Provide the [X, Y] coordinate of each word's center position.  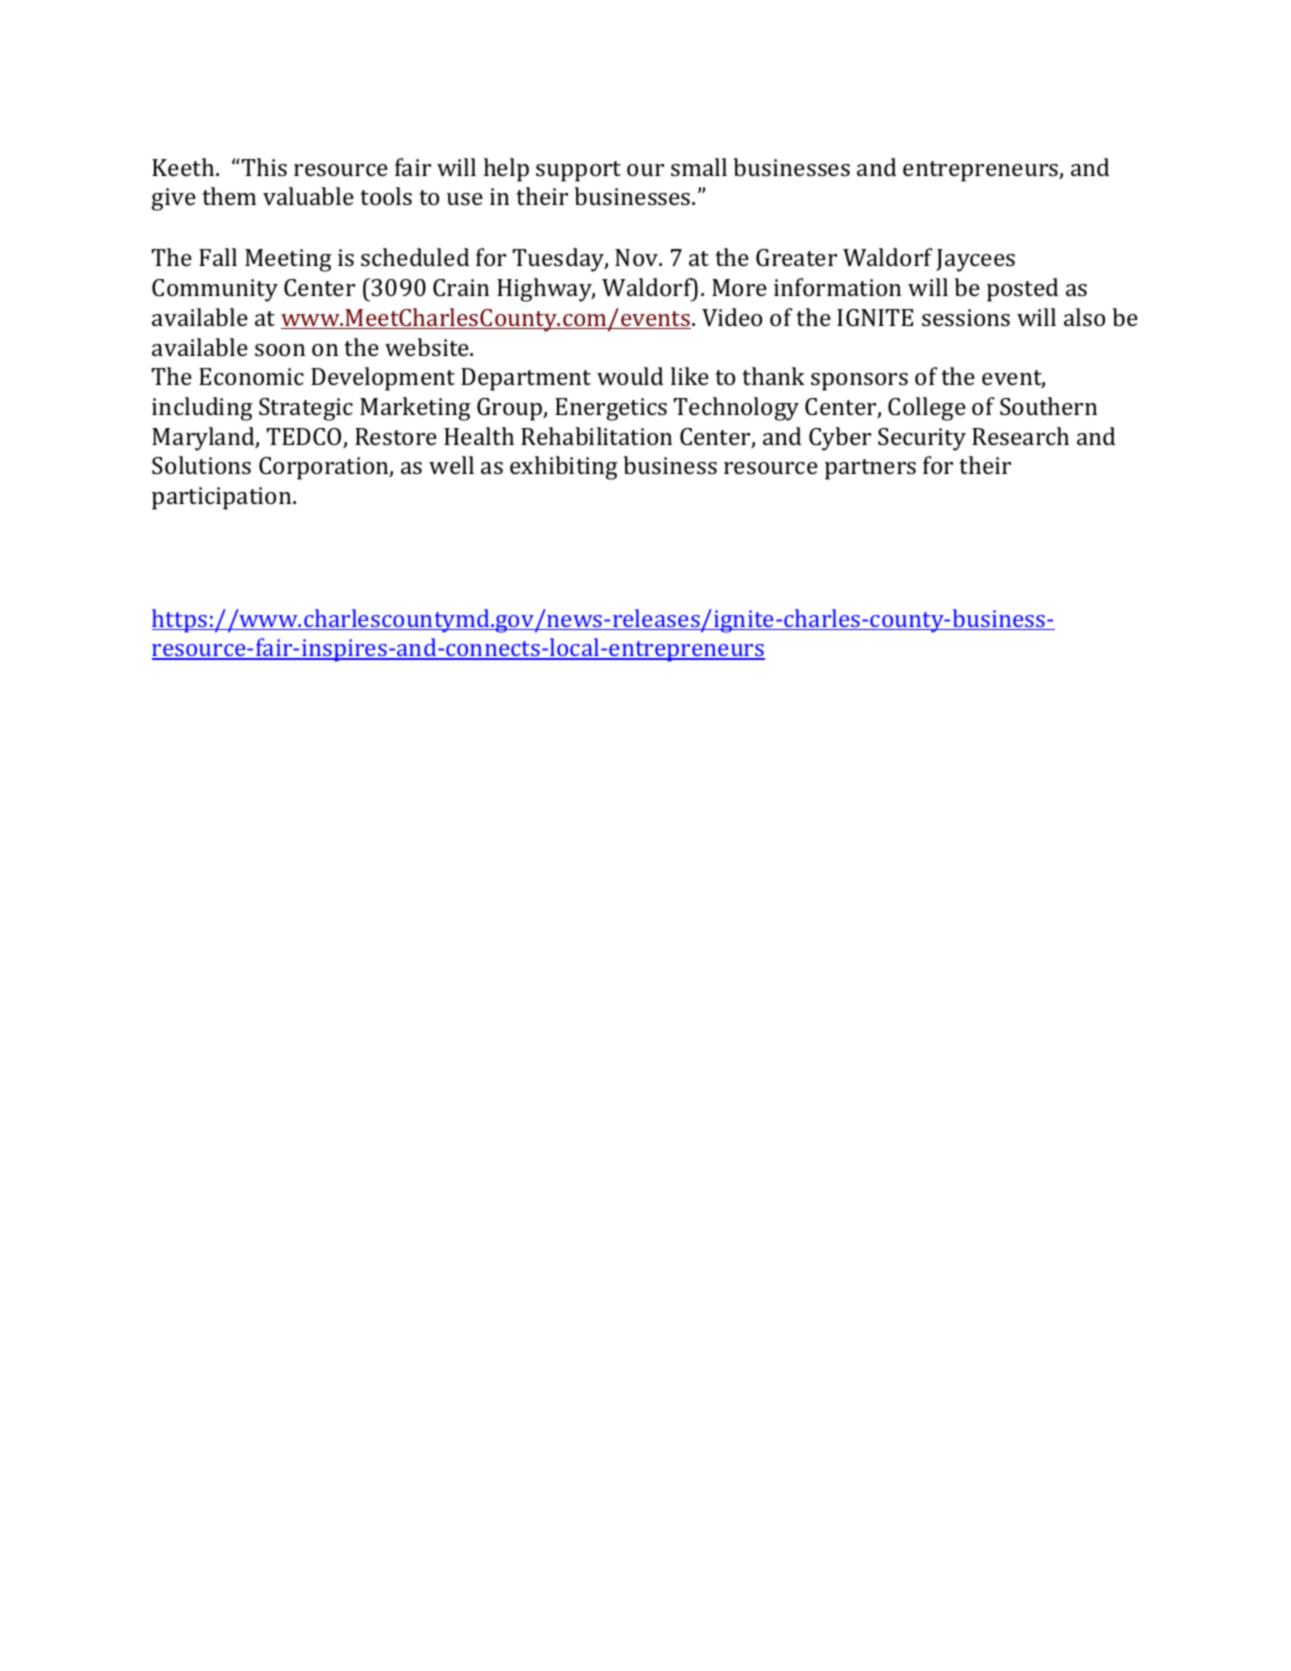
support [578, 171]
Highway [546, 290]
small [699, 167]
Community [215, 290]
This [264, 167]
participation [223, 498]
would [630, 376]
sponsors [859, 382]
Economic [251, 376]
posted [1022, 290]
